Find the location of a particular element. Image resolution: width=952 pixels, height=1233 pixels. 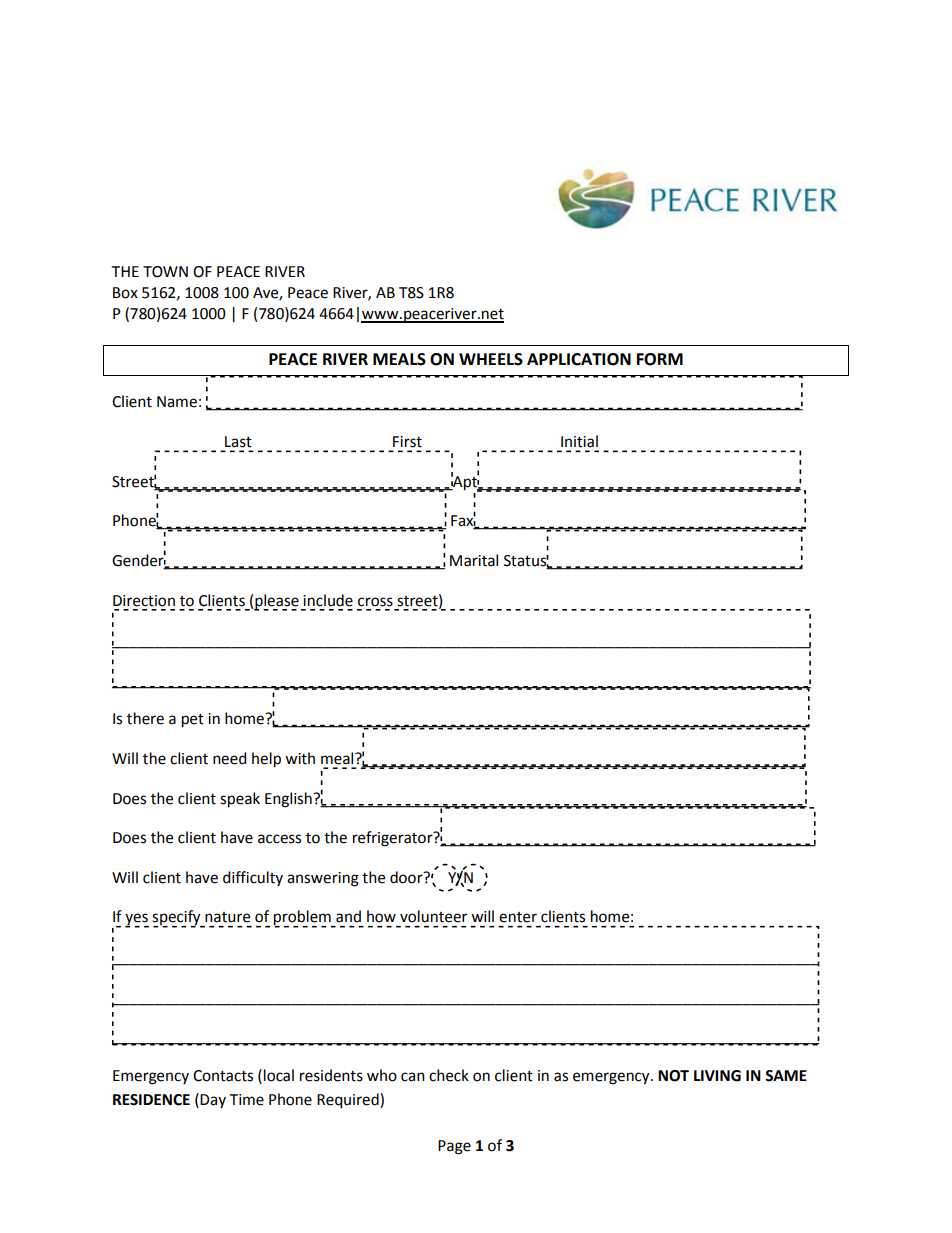

pet is located at coordinates (193, 721).
